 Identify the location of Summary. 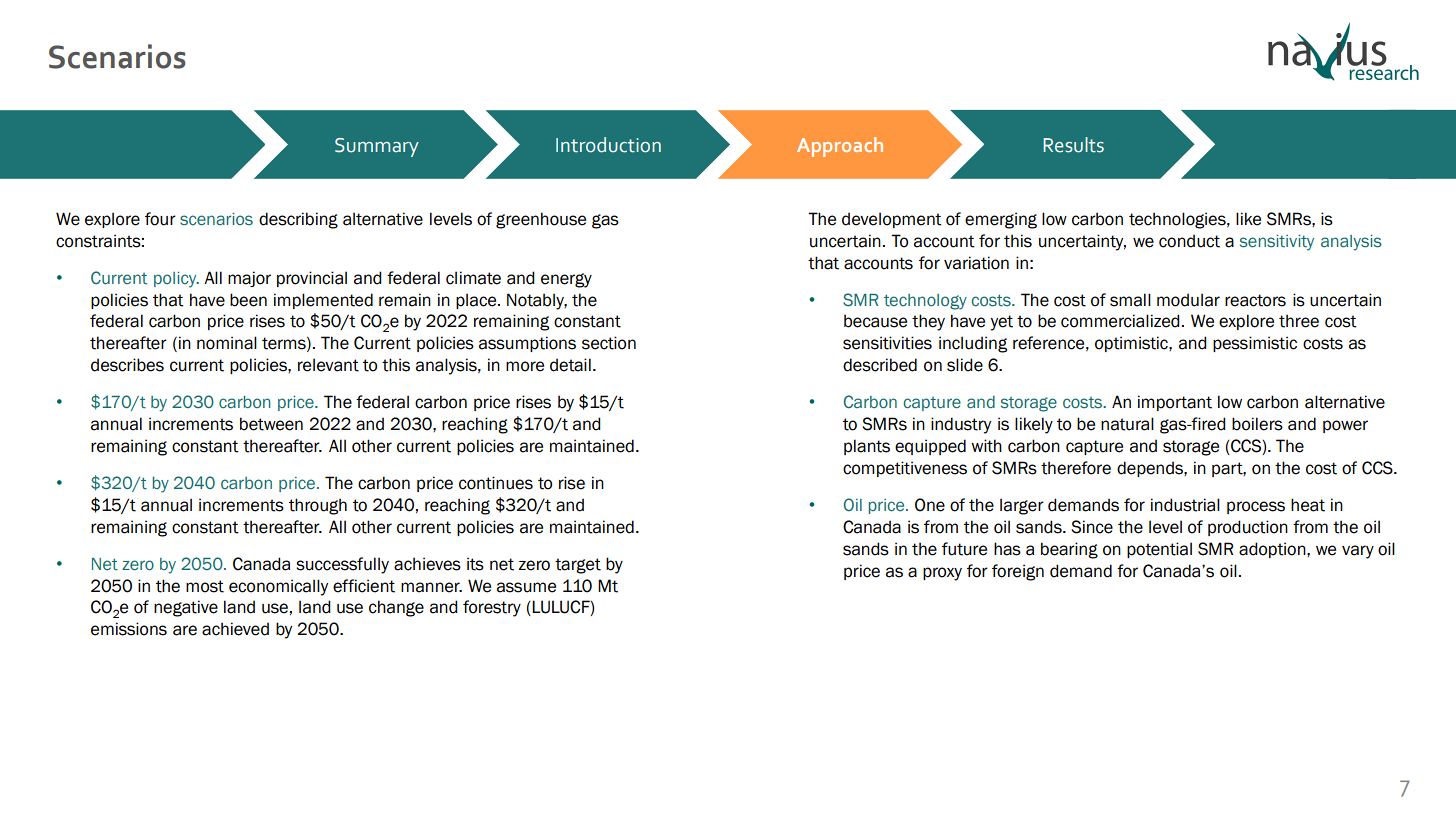
(377, 147).
